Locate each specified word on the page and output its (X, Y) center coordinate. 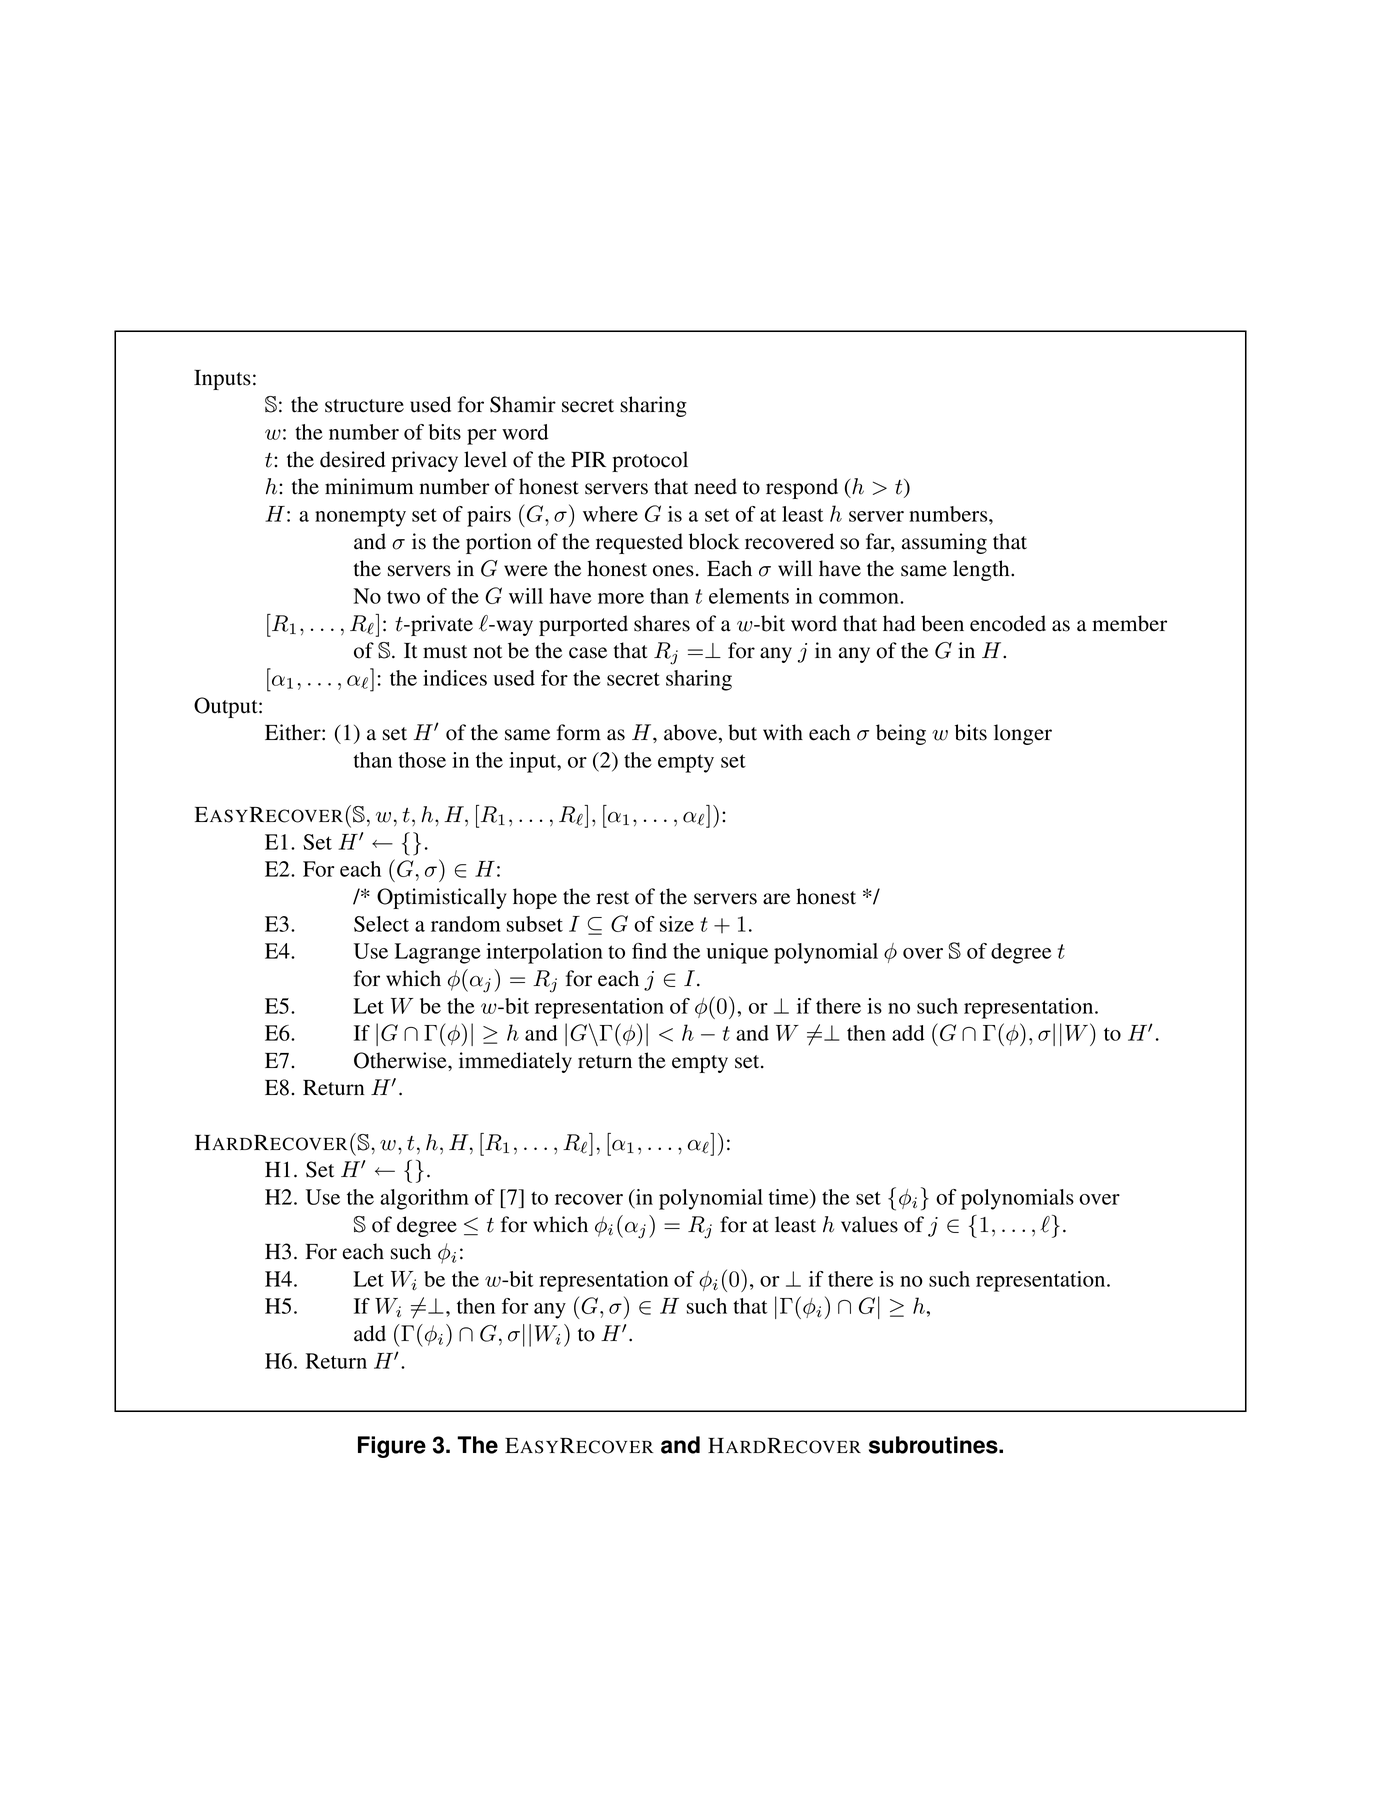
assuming (944, 543)
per (482, 437)
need (715, 486)
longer (1023, 734)
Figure (392, 1447)
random (466, 924)
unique (737, 953)
